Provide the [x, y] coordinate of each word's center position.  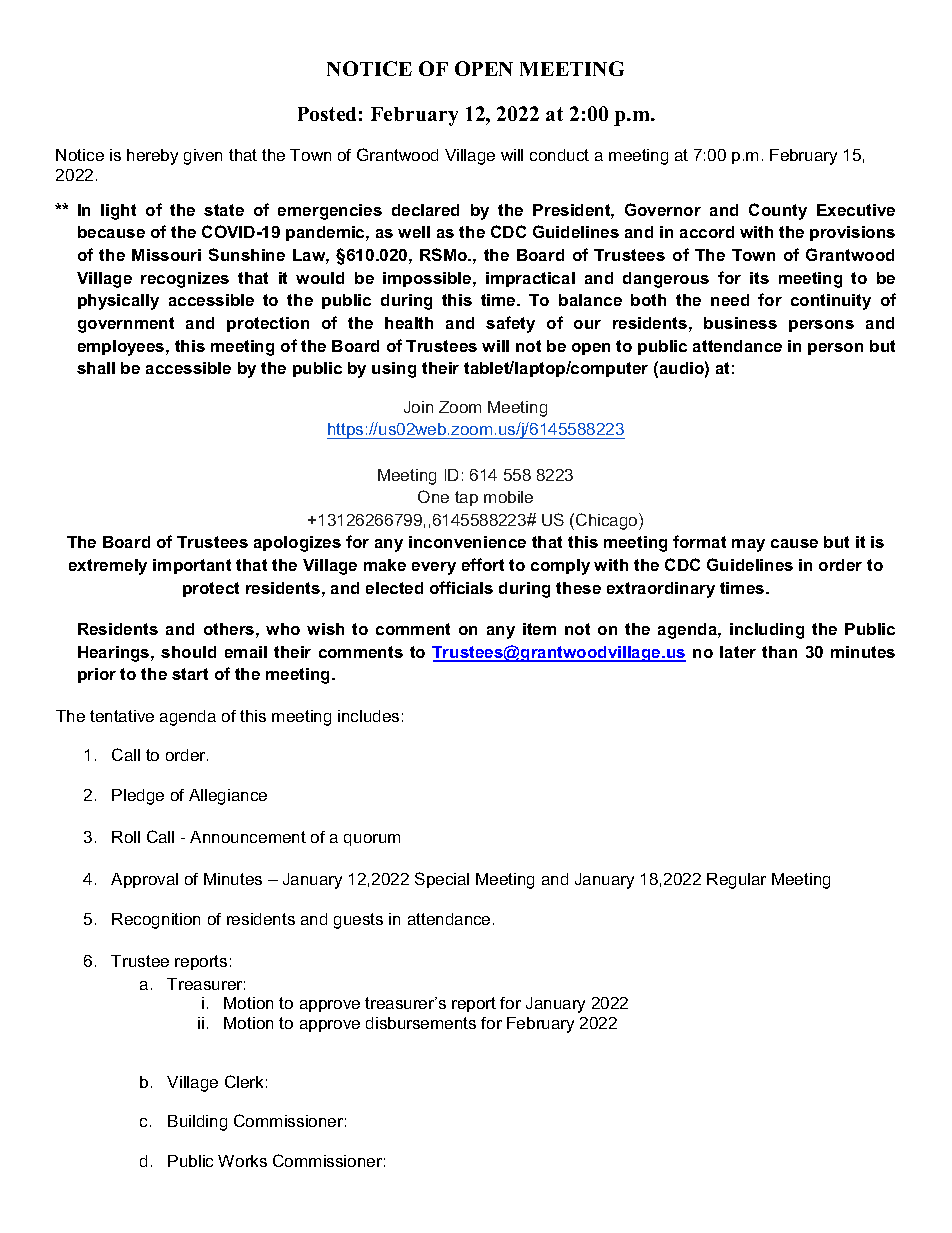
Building [197, 1123]
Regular [736, 881]
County [778, 211]
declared [425, 210]
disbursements [421, 1023]
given [203, 157]
